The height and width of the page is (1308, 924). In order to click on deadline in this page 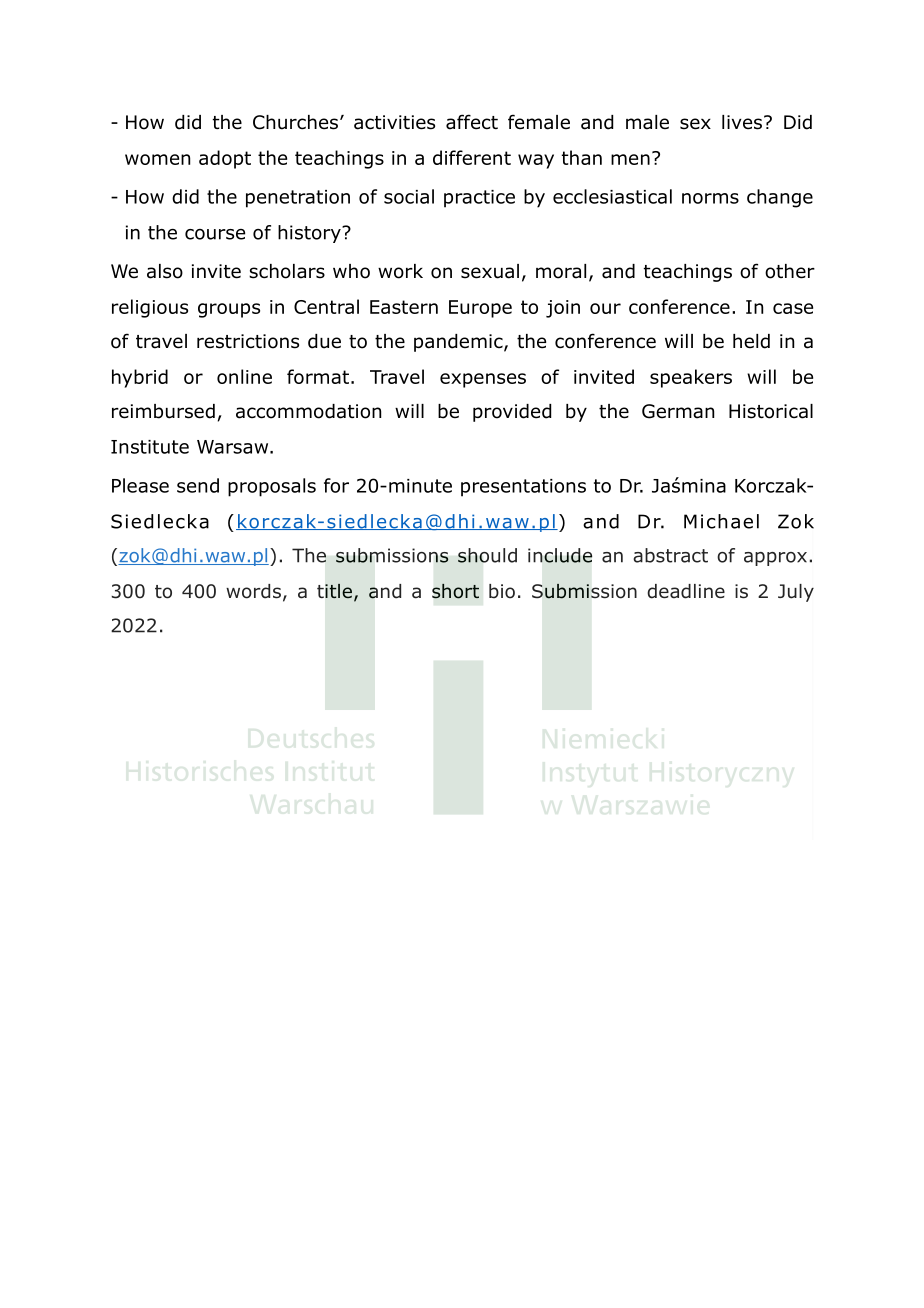, I will do `click(686, 591)`.
